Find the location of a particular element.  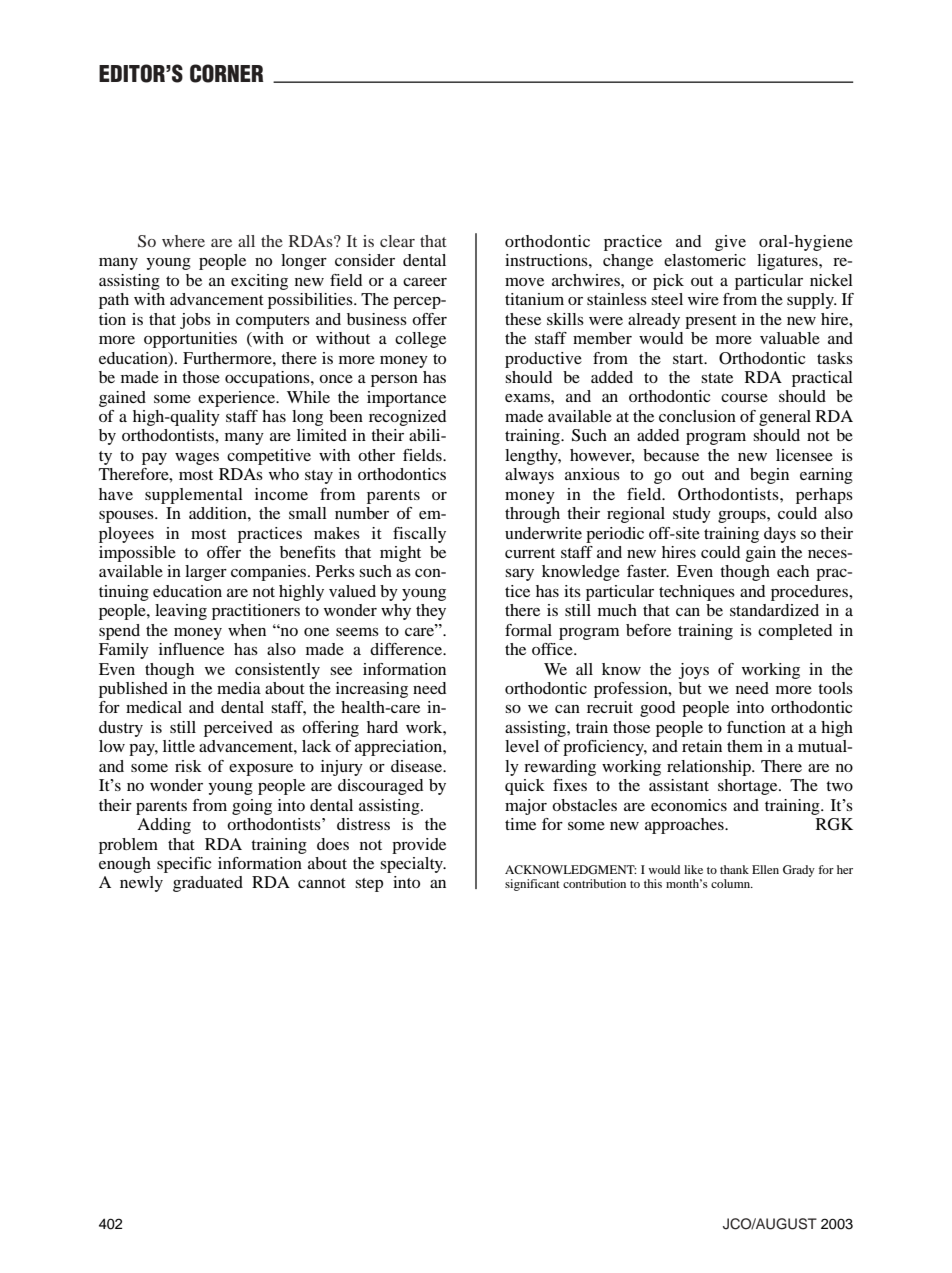

give is located at coordinates (730, 243).
